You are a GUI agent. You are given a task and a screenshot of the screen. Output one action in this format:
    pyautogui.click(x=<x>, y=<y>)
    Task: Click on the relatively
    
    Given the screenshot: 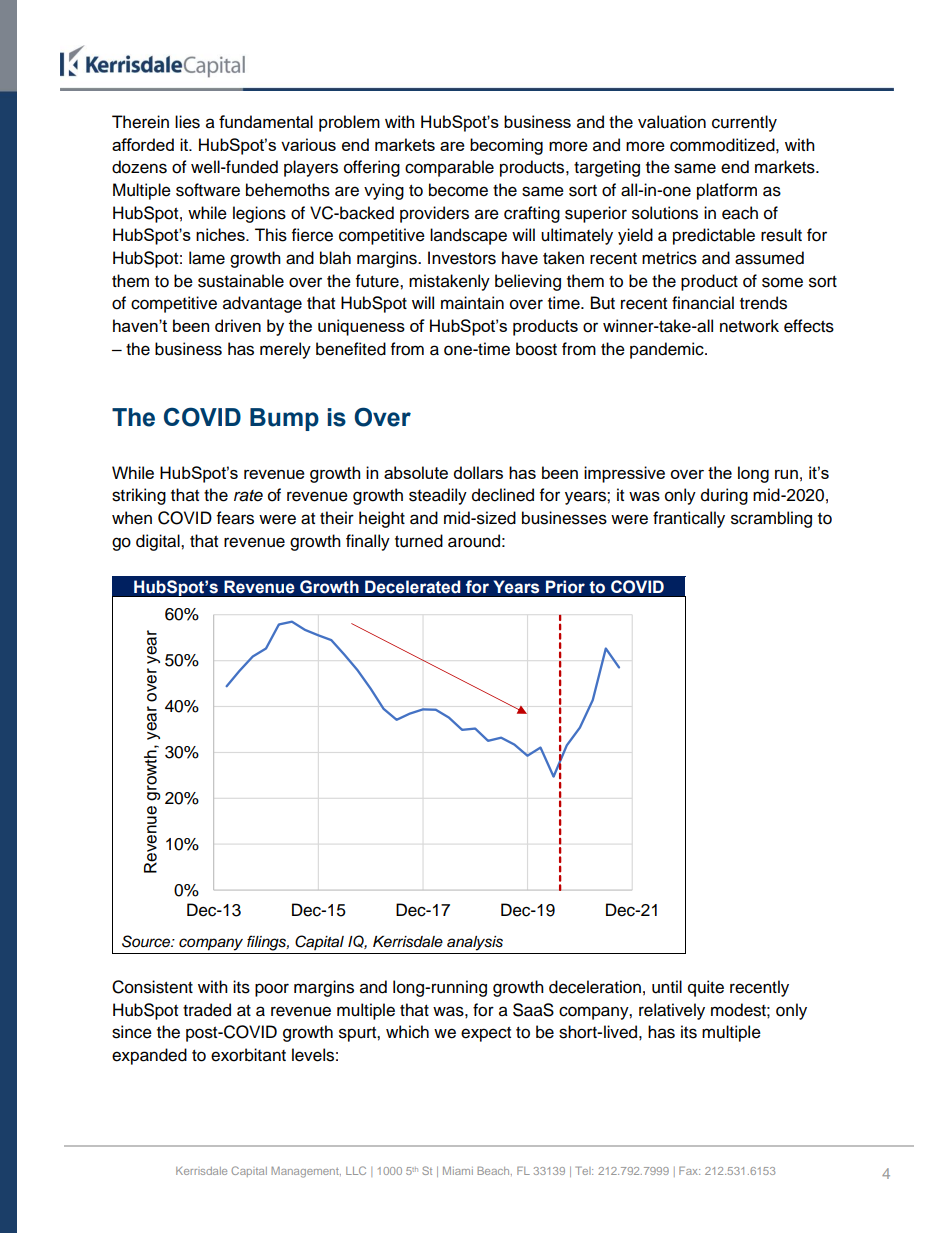 What is the action you would take?
    pyautogui.click(x=672, y=1011)
